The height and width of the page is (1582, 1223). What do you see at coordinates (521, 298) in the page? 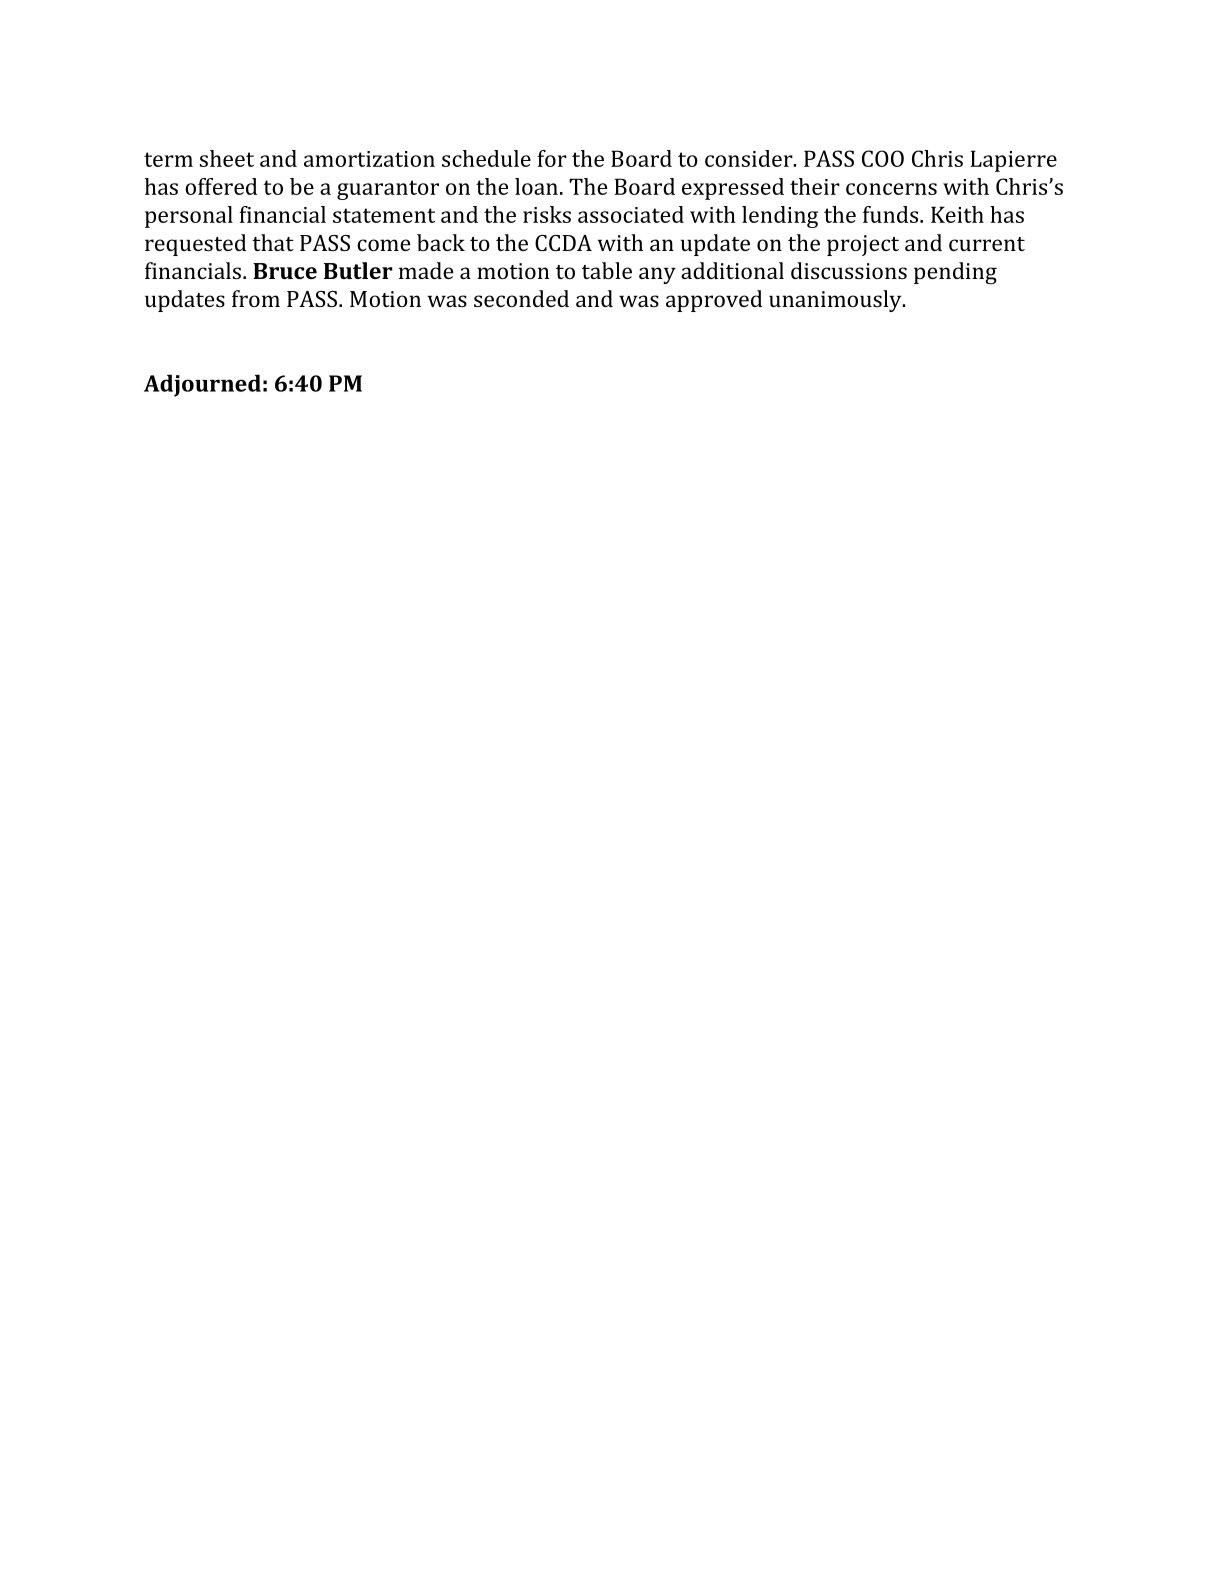
I see `seconded` at bounding box center [521, 298].
